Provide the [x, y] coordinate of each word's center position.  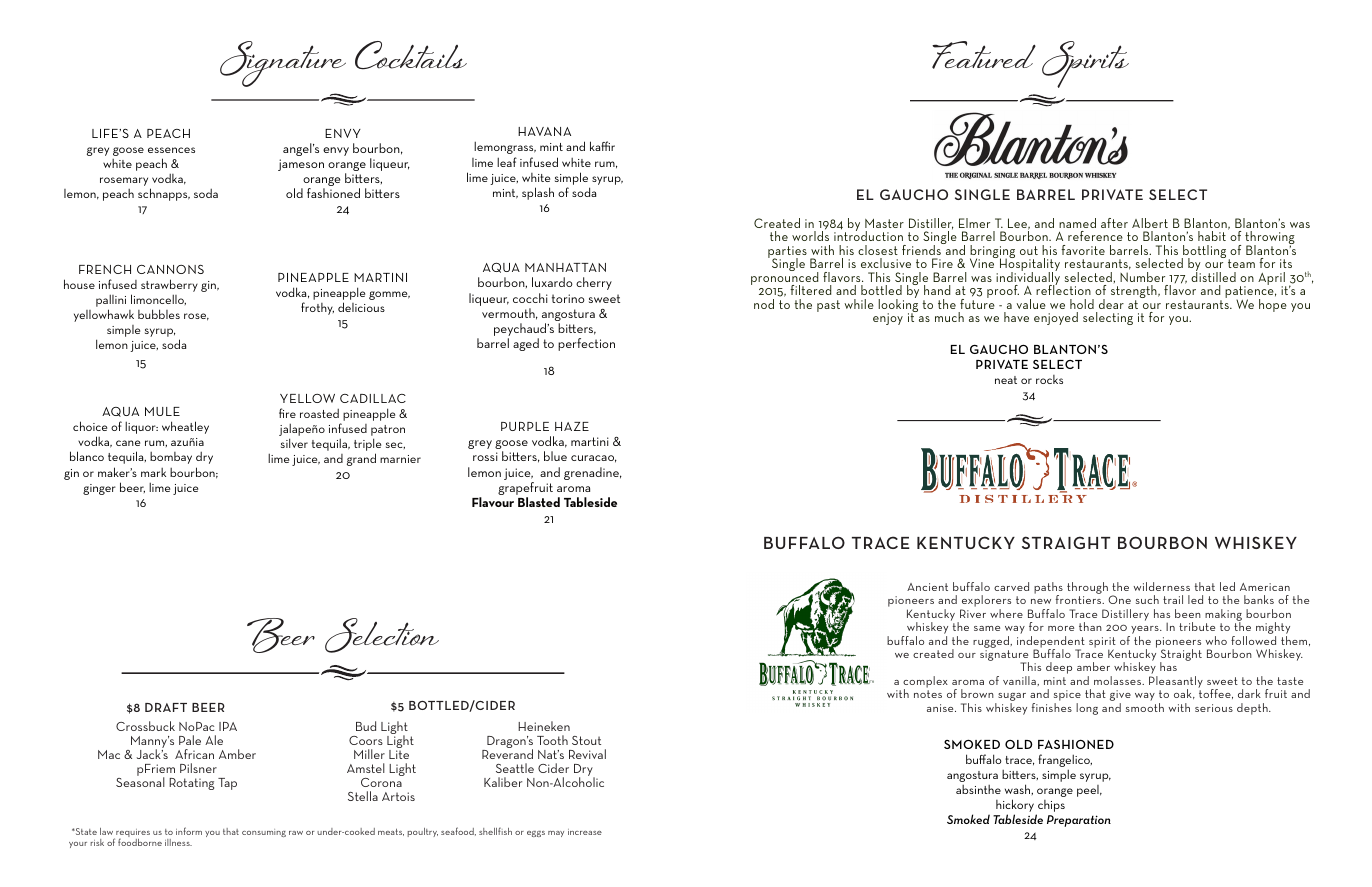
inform [189, 831]
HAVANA [544, 131]
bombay [171, 458]
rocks [1049, 379]
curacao [594, 459]
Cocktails [411, 55]
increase [585, 832]
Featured [984, 55]
